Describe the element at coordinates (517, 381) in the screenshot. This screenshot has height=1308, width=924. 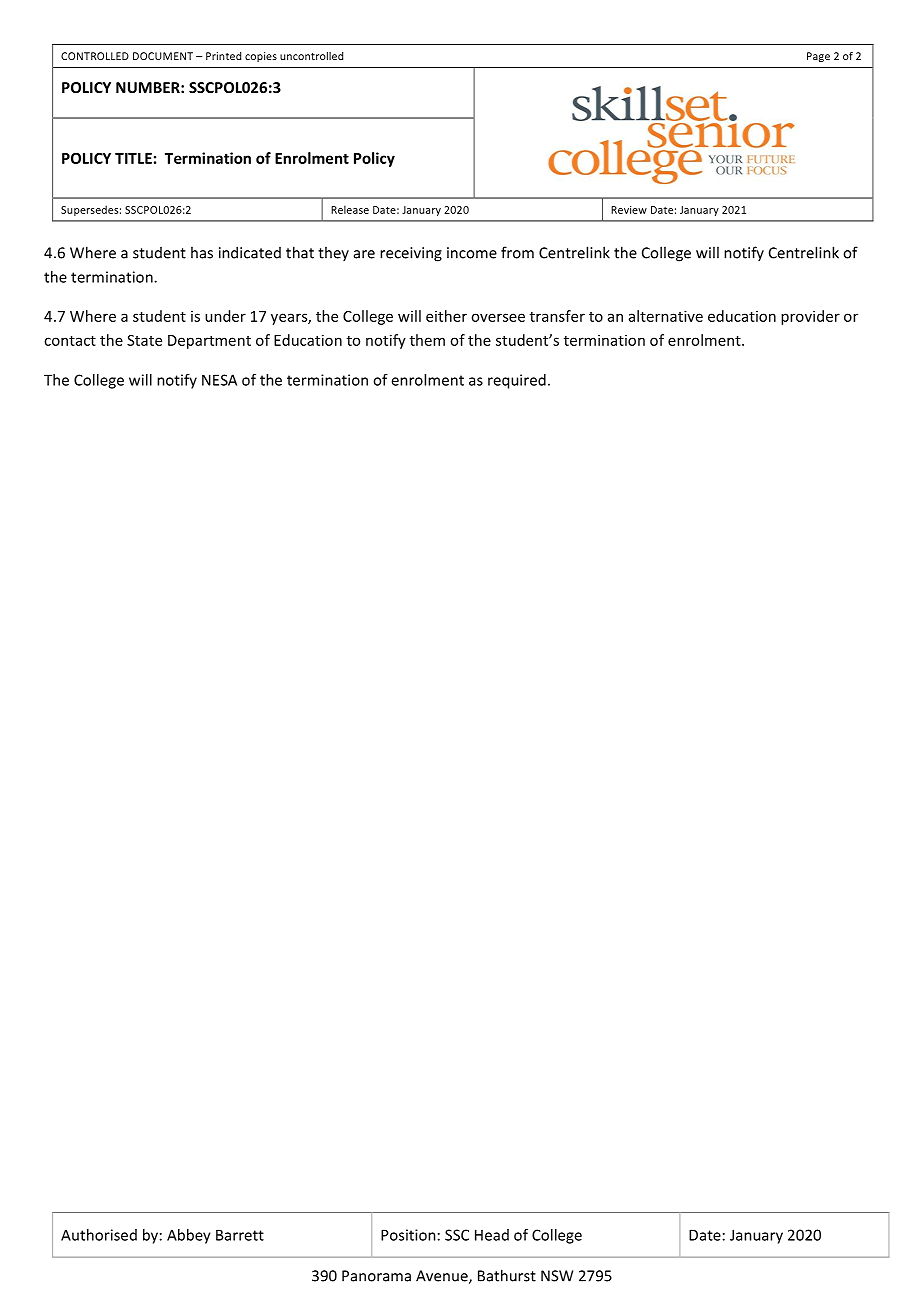
I see `required` at that location.
